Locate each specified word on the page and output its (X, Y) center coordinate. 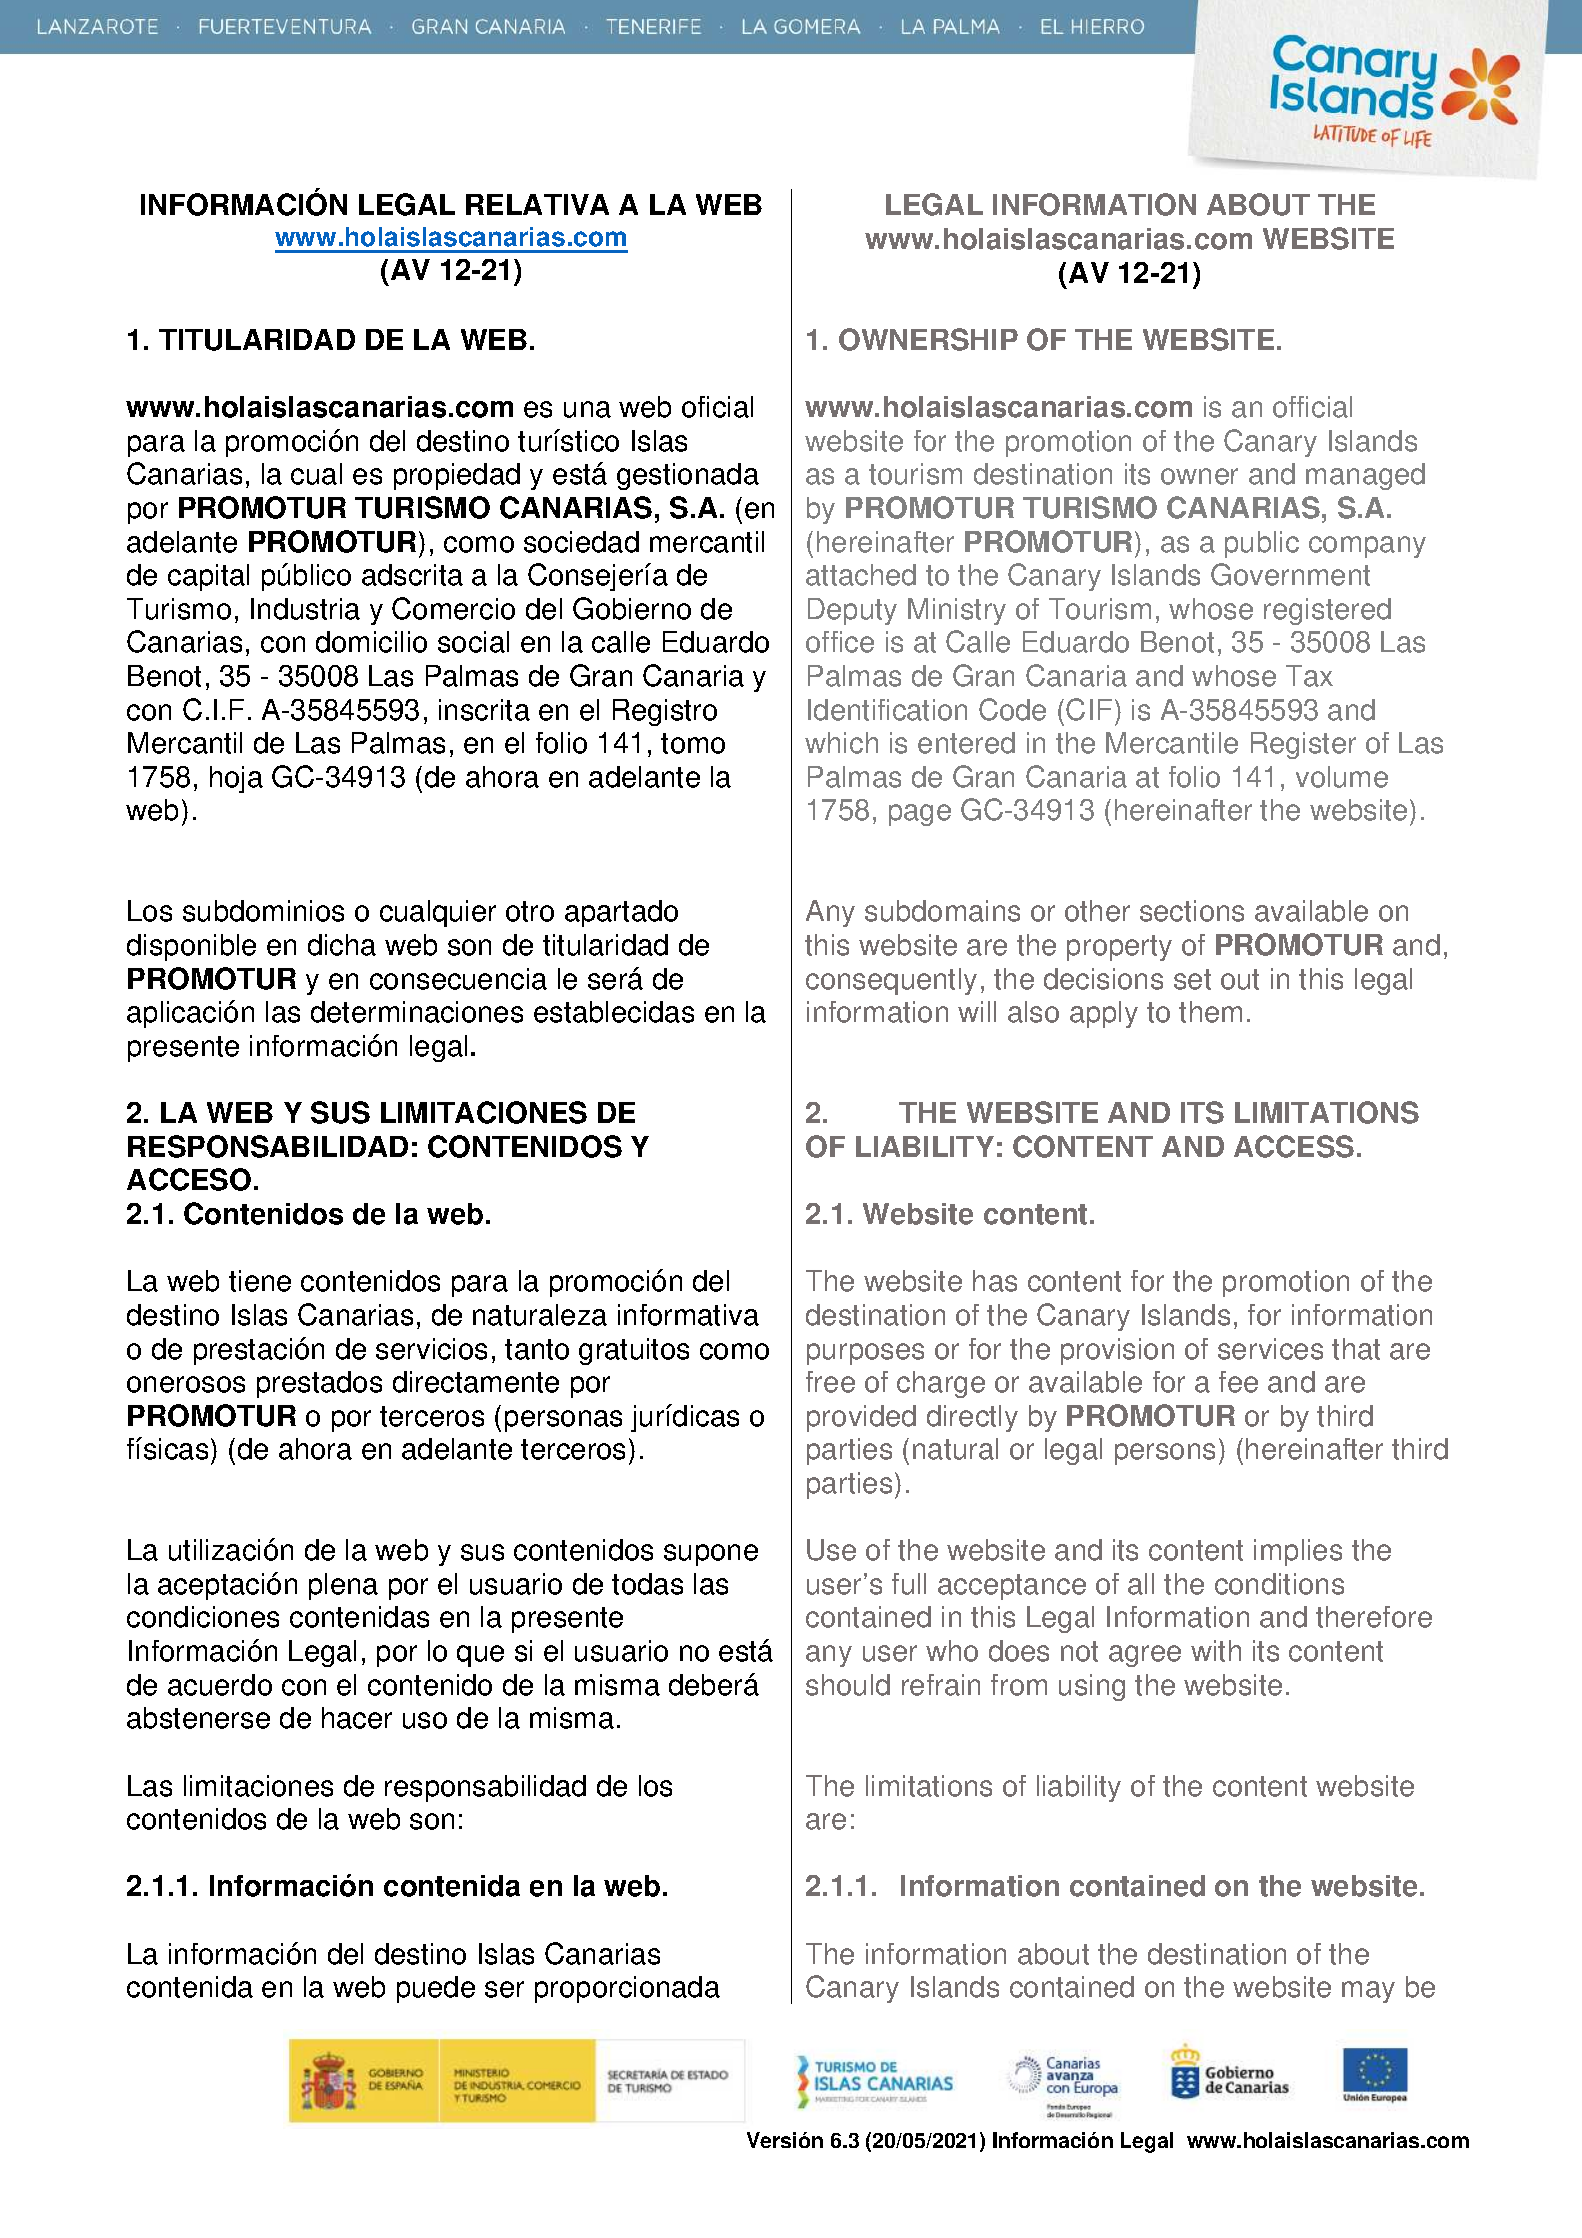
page (920, 815)
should (848, 1685)
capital (208, 577)
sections (1192, 911)
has (995, 1281)
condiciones (203, 1617)
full (909, 1584)
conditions (1279, 1584)
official (1312, 407)
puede (436, 1989)
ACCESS (1294, 1146)
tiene (260, 1281)
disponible (191, 947)
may (1368, 1992)
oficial (717, 407)
